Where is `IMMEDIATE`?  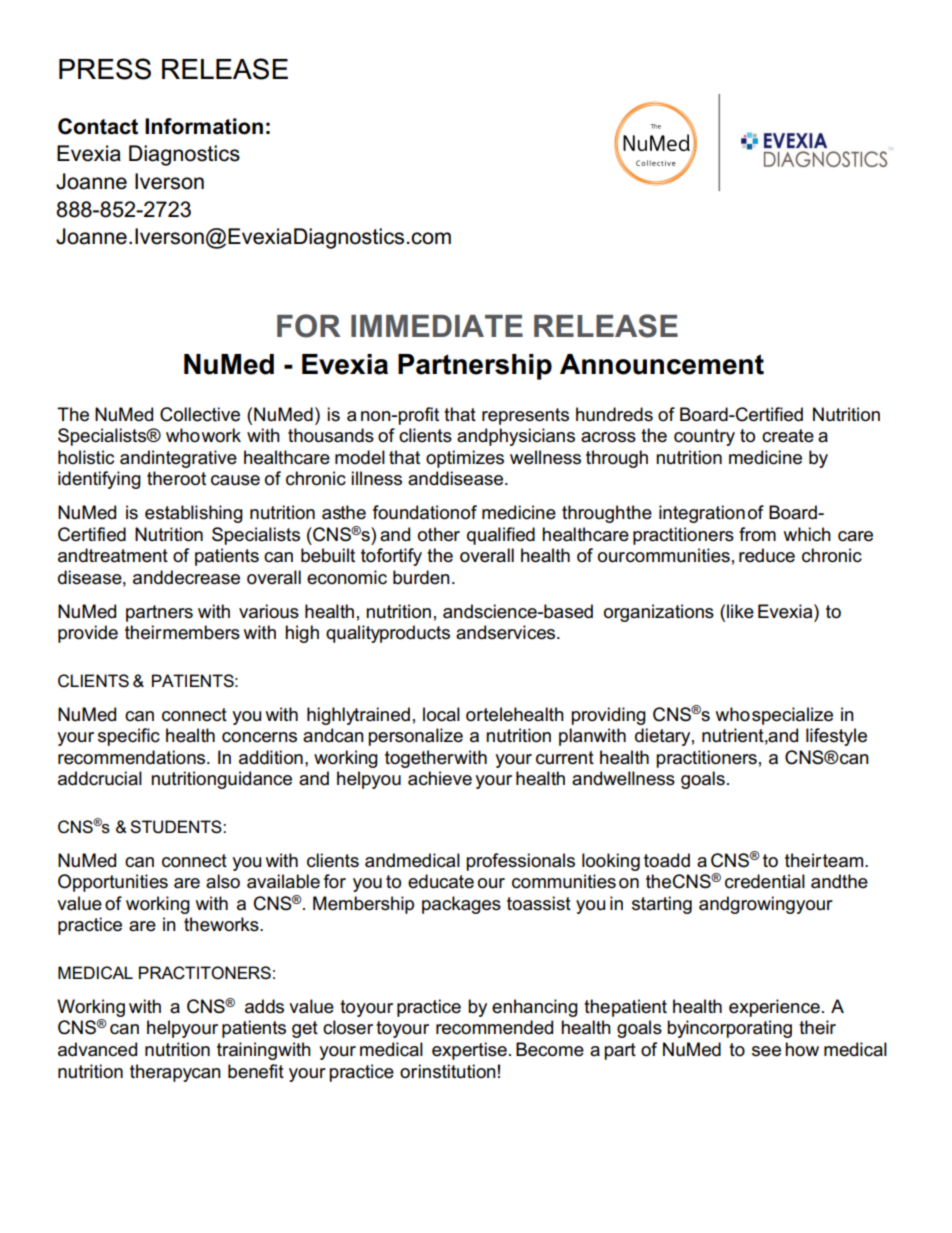 IMMEDIATE is located at coordinates (437, 326).
